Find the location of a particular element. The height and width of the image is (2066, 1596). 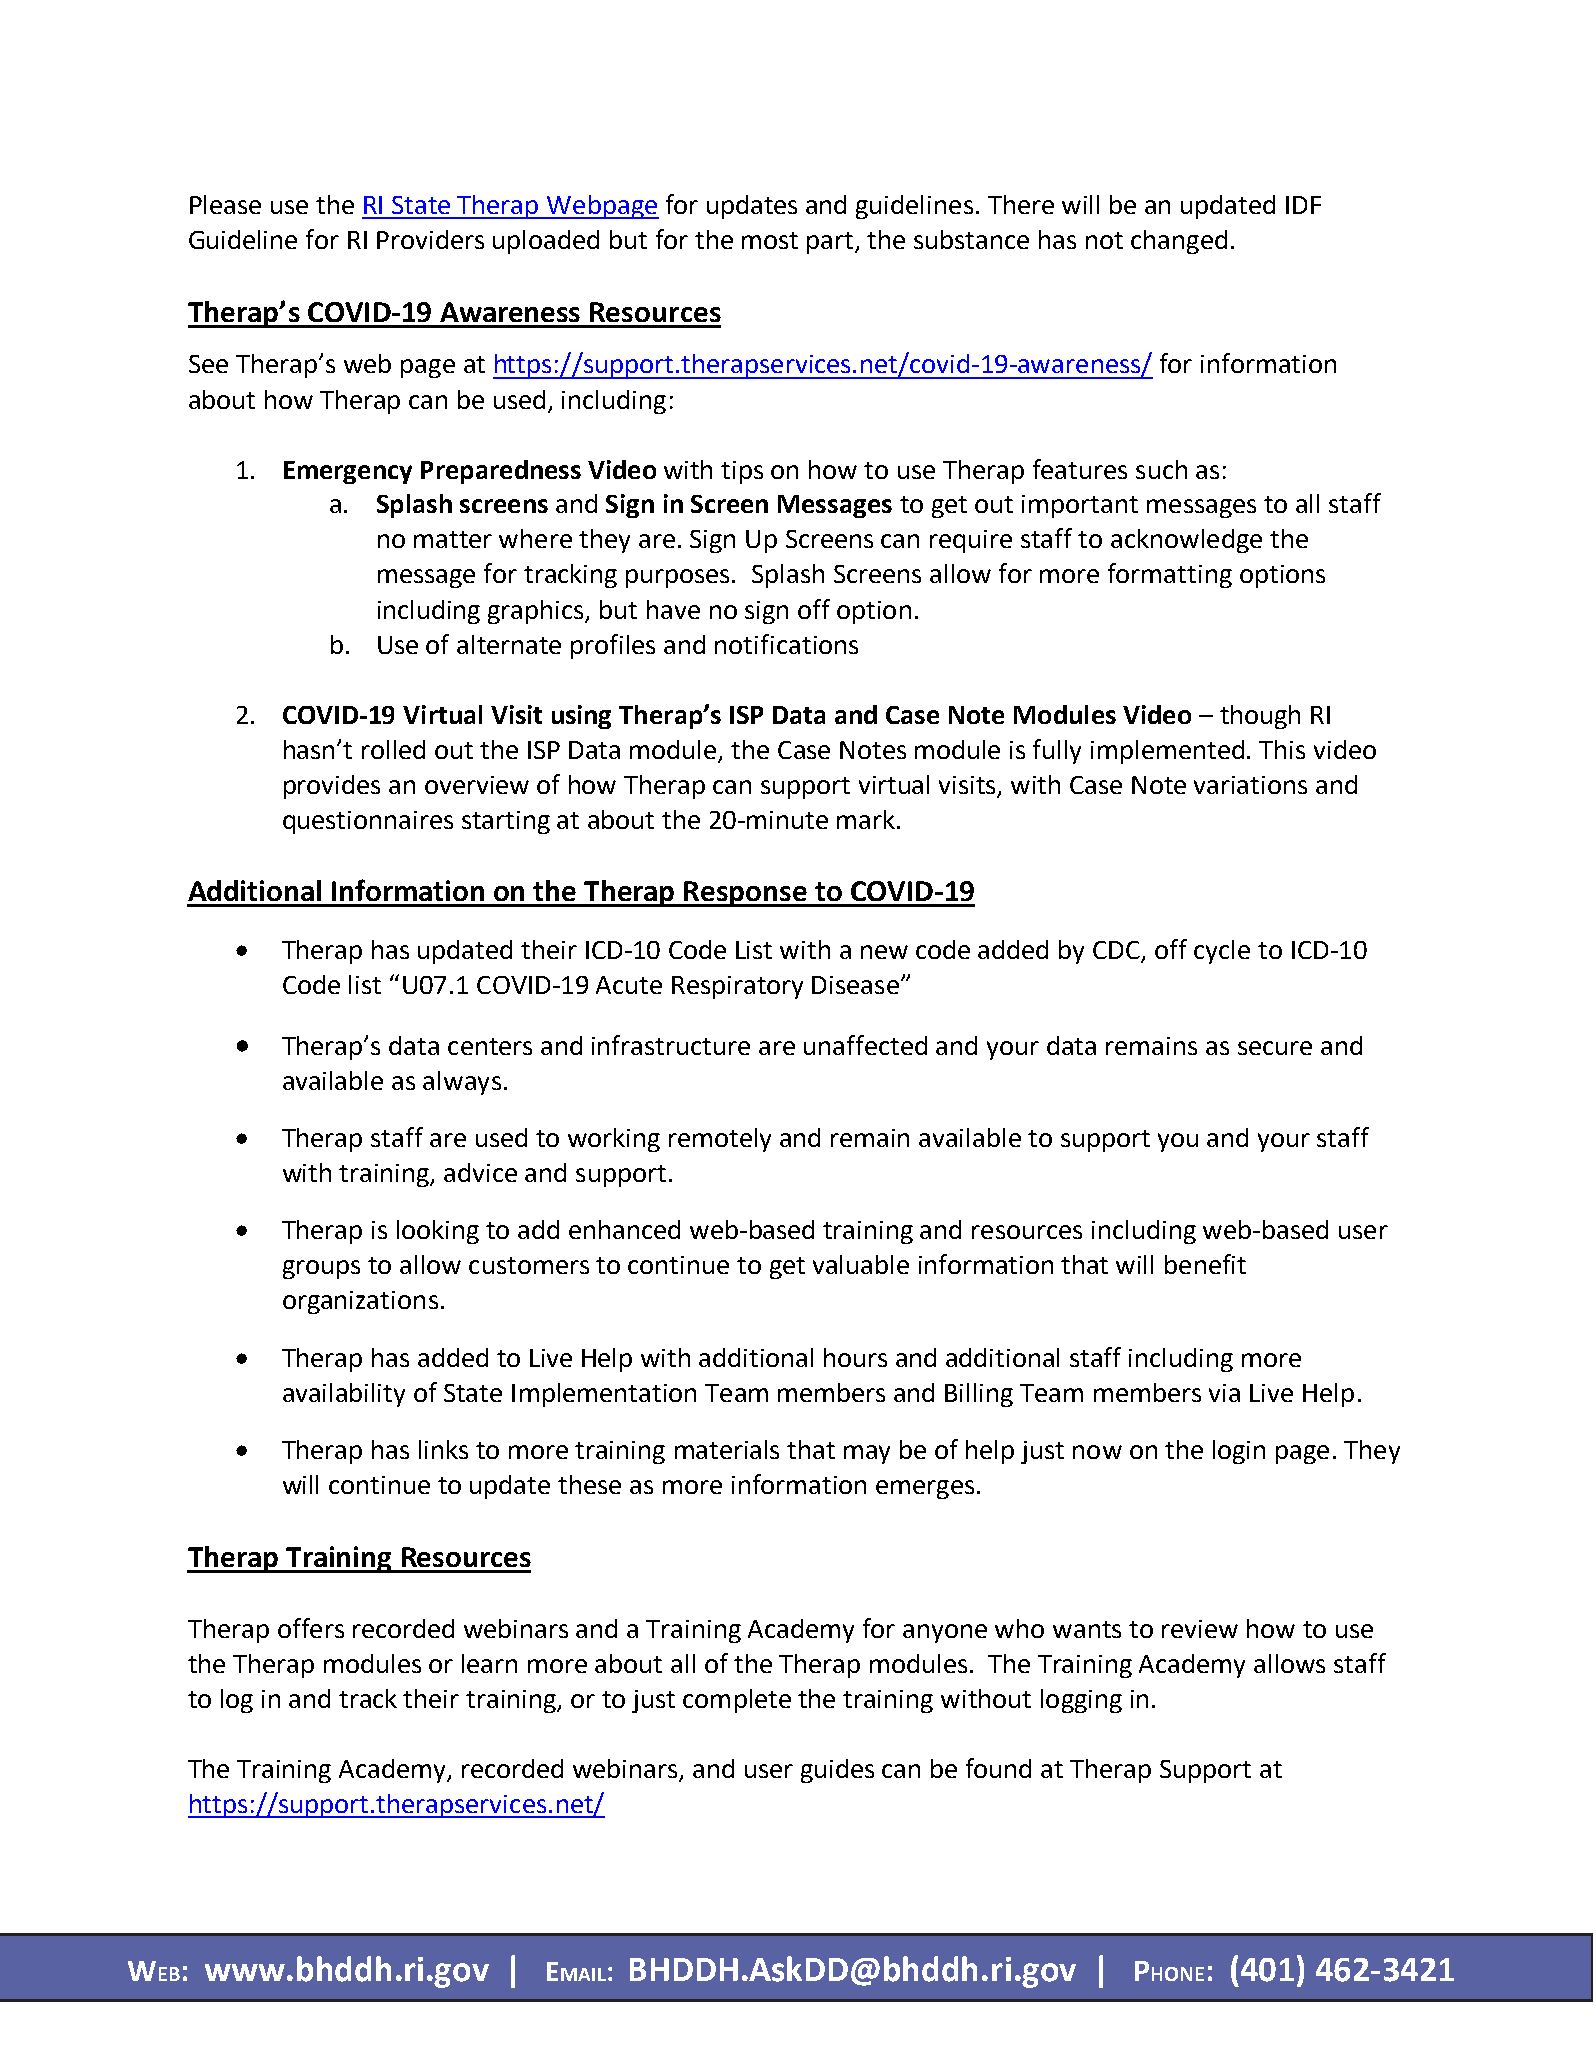

benefit is located at coordinates (1205, 1264).
